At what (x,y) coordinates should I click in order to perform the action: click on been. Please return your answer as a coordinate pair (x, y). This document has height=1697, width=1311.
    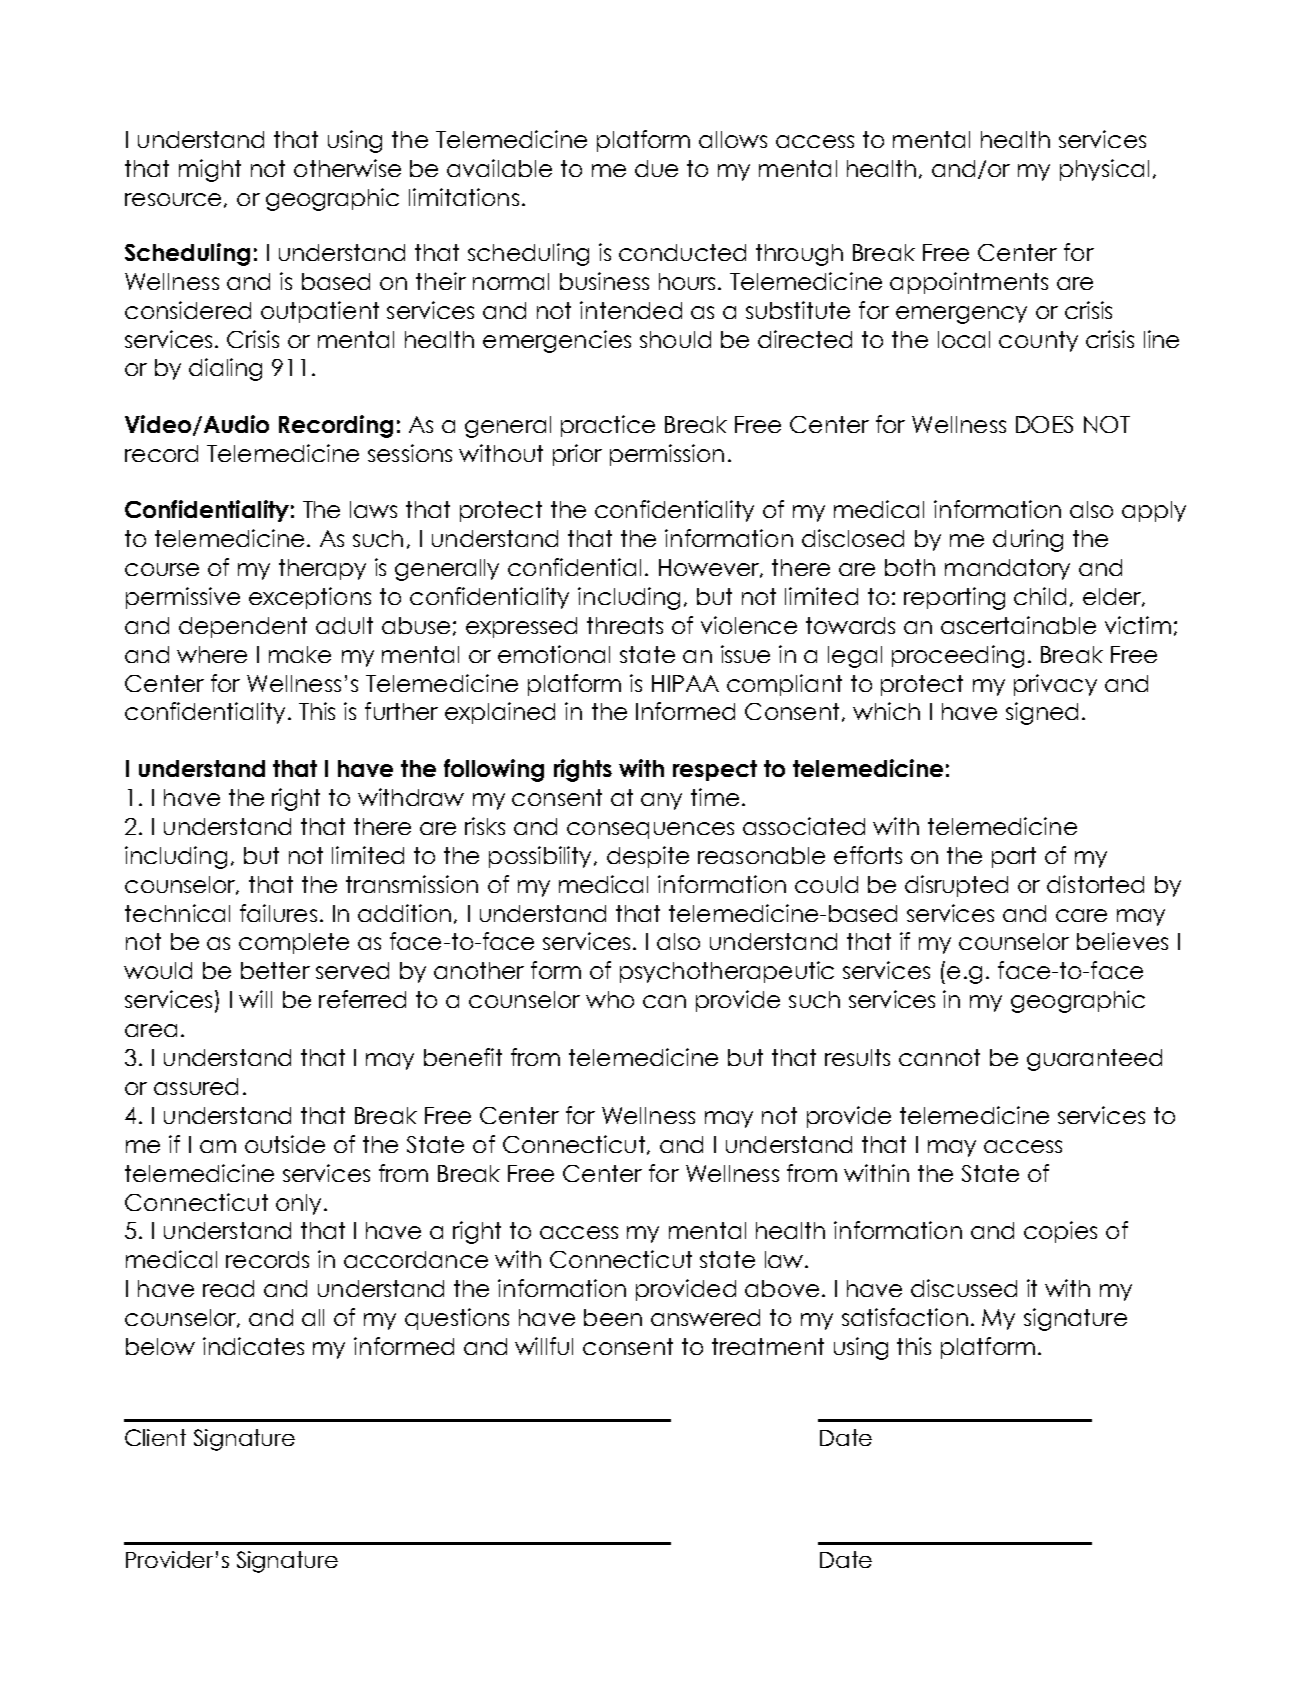
    Looking at the image, I should click on (613, 1317).
